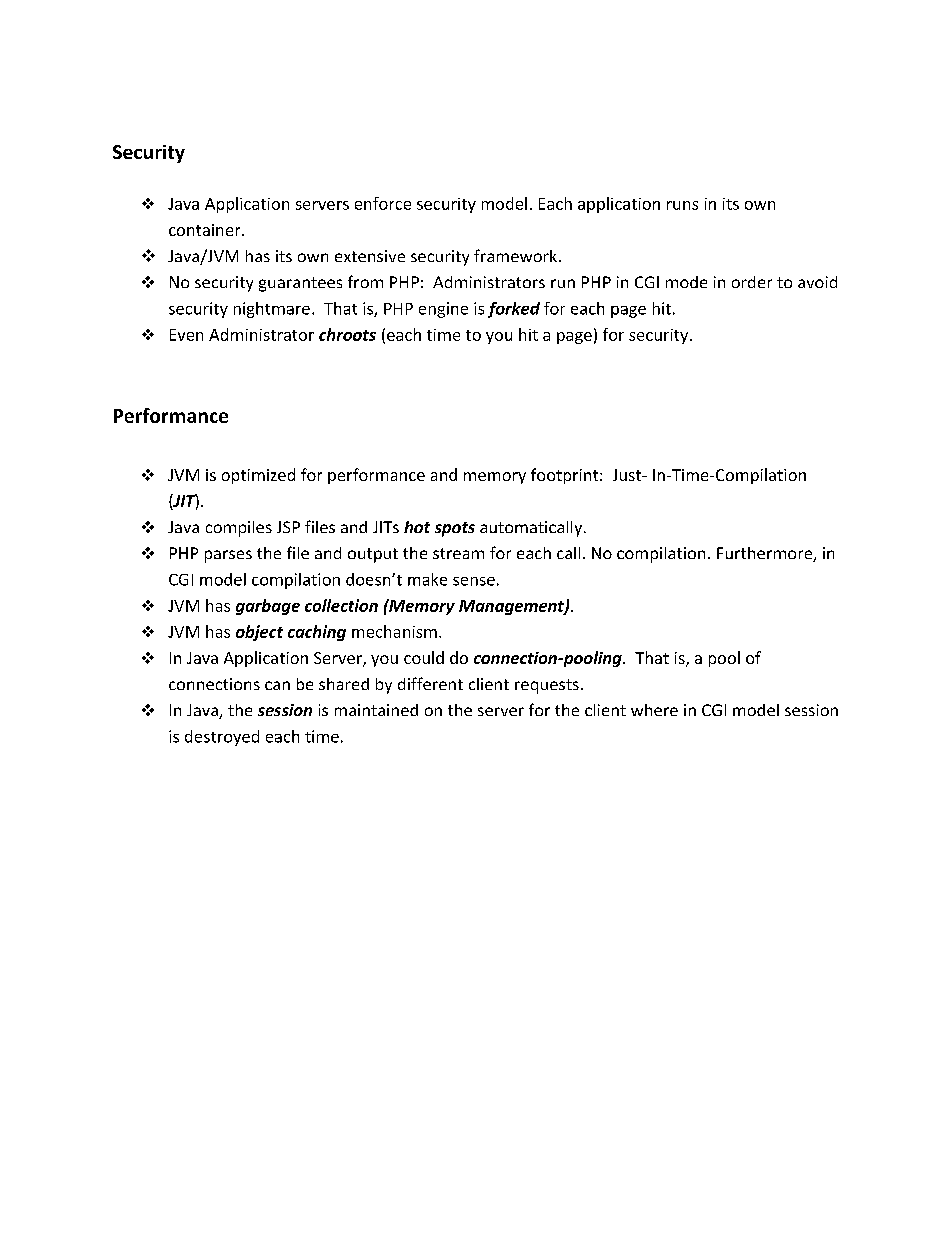  Describe the element at coordinates (455, 529) in the screenshot. I see `spots` at that location.
